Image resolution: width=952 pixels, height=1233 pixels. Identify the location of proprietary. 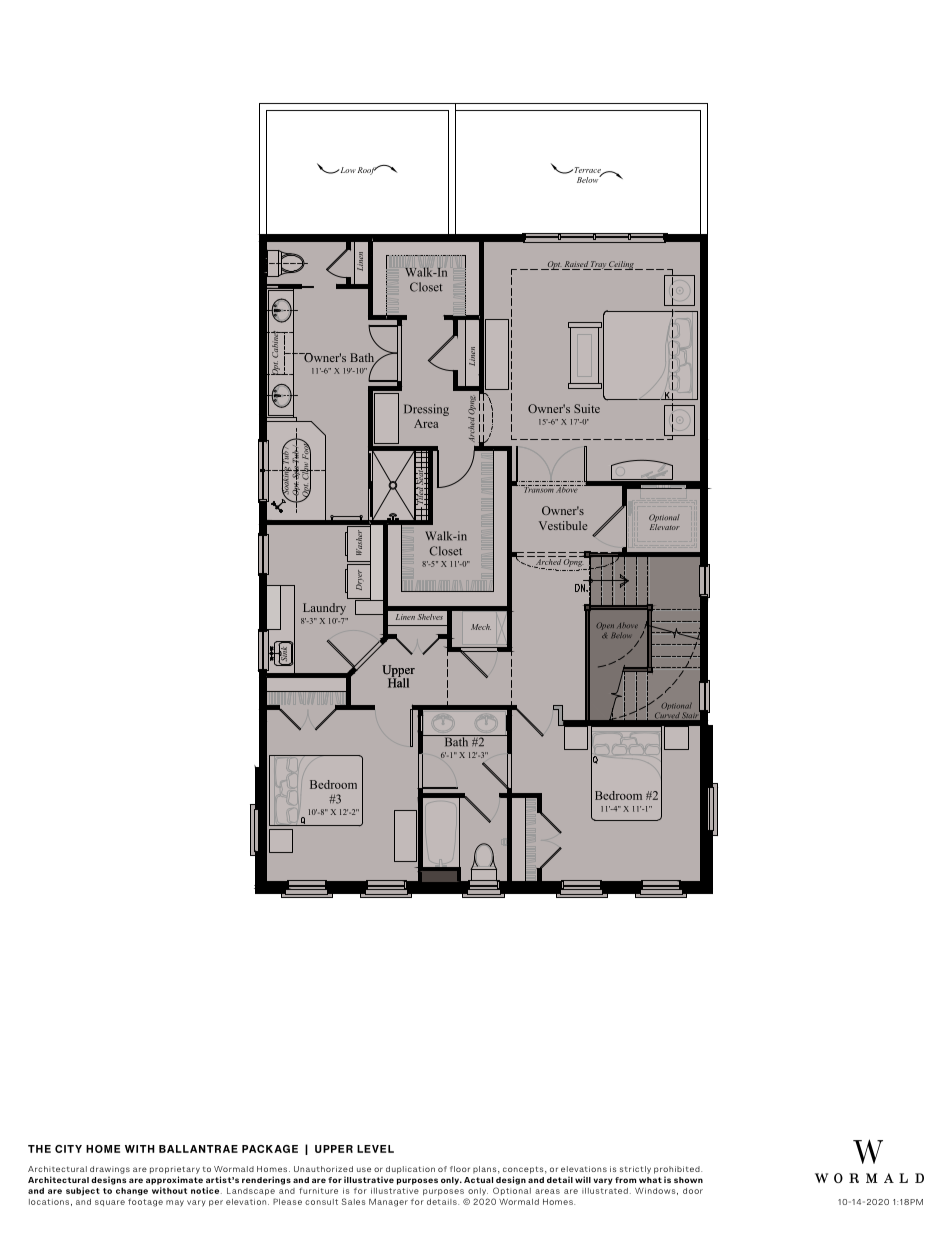
(175, 1170).
